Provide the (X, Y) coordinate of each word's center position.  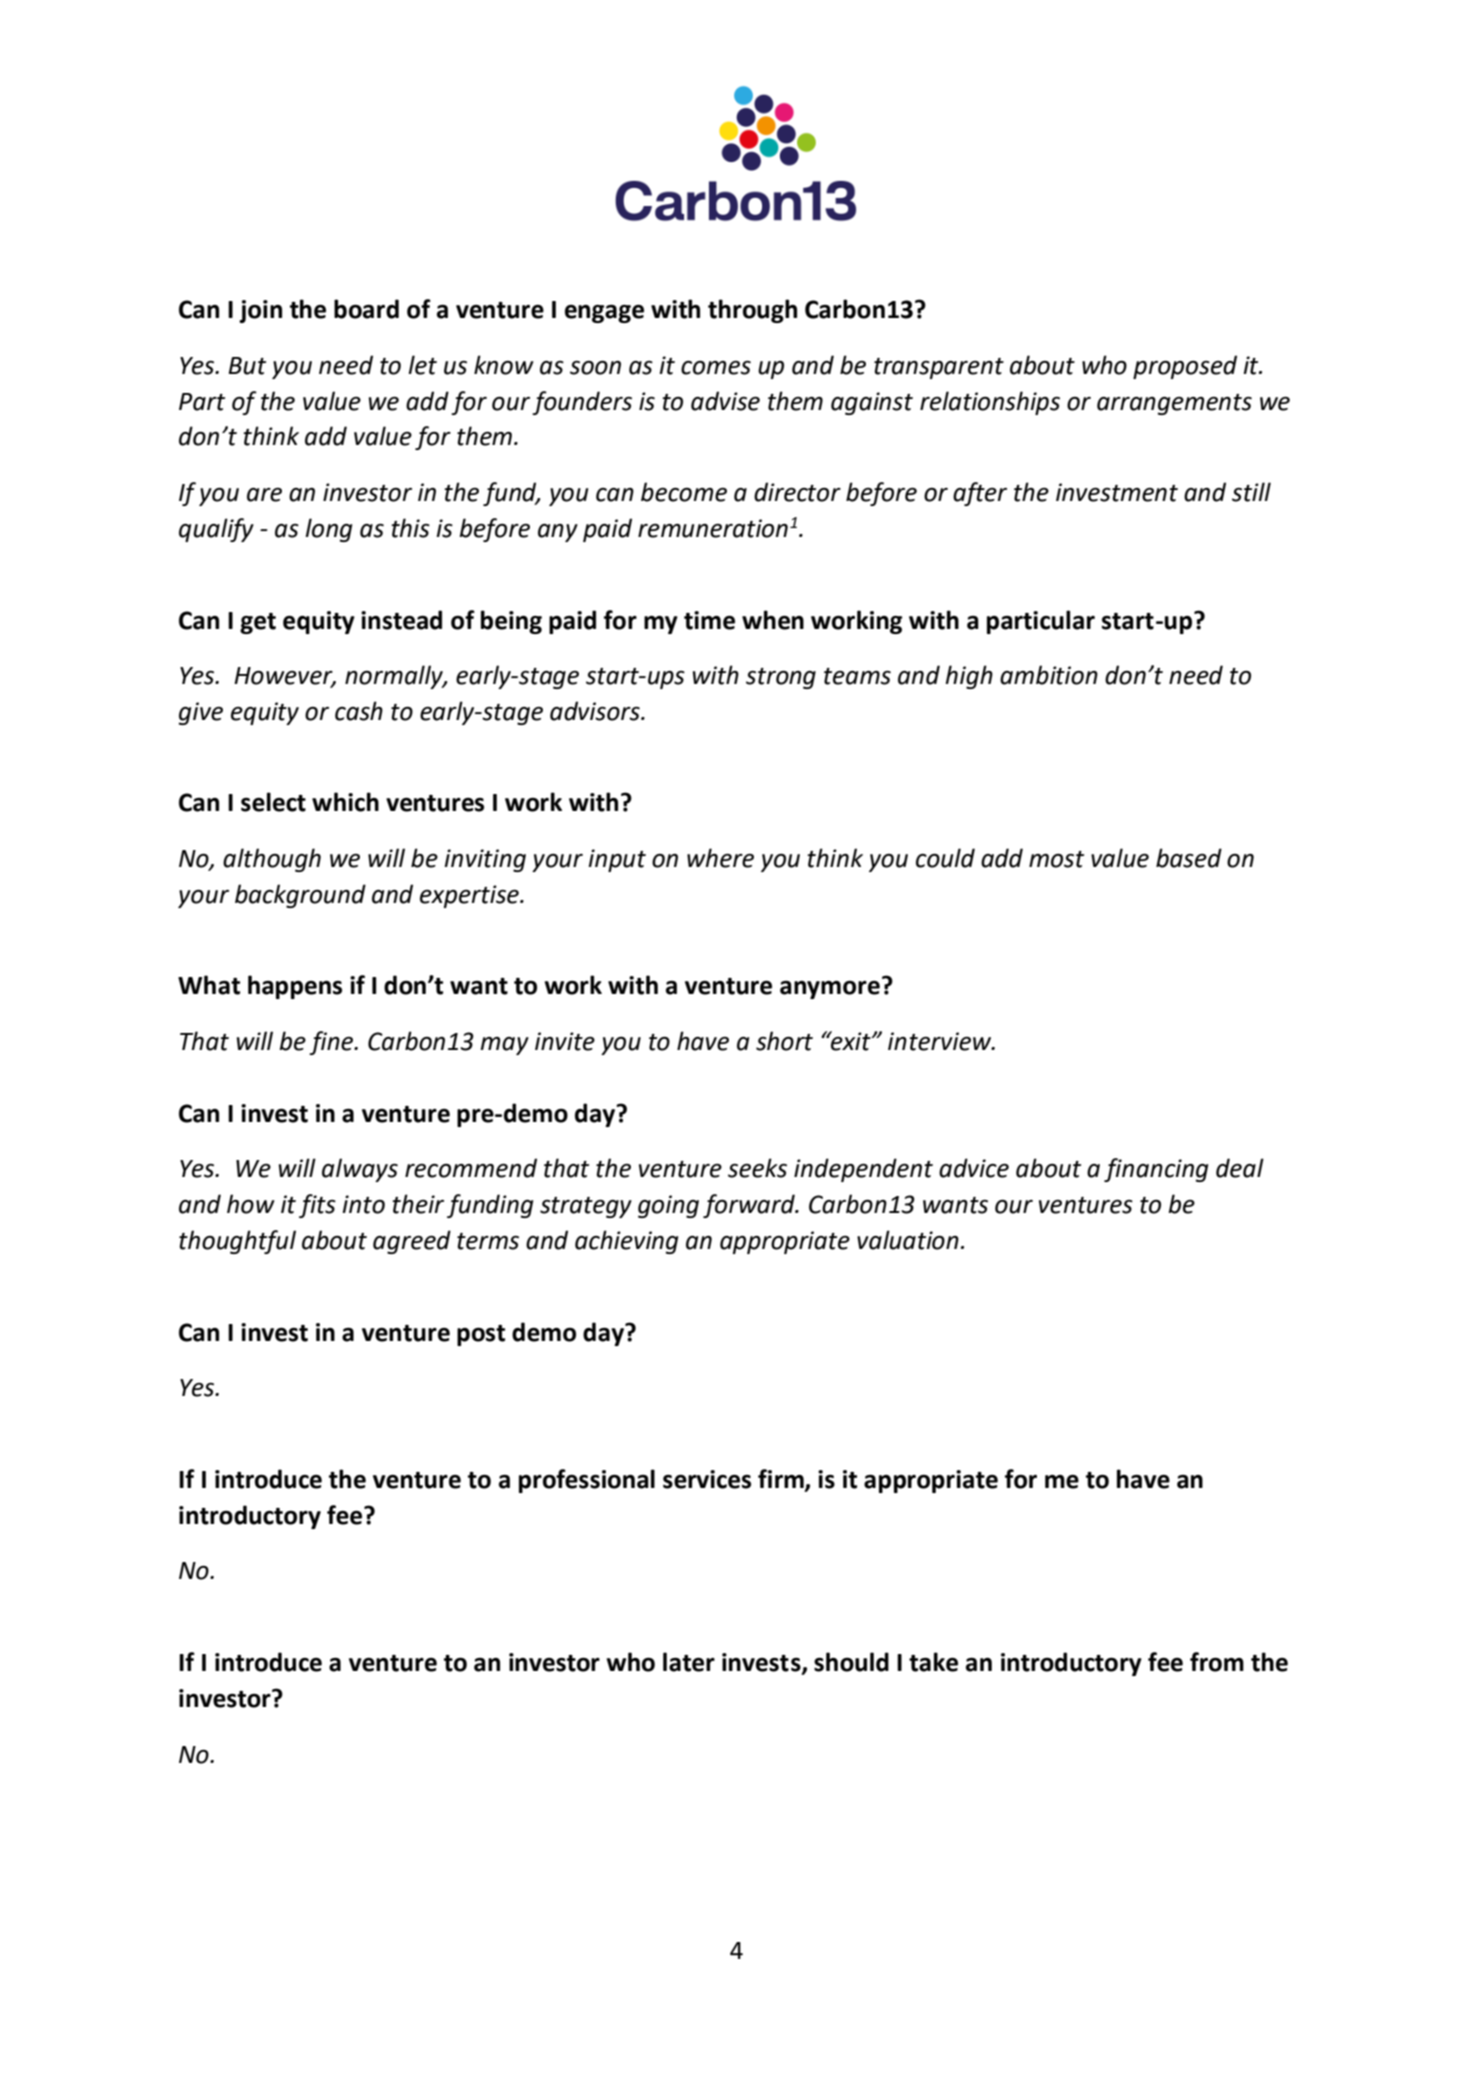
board (366, 309)
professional (587, 1481)
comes (716, 368)
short (784, 1041)
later (689, 1662)
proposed (1185, 367)
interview (941, 1041)
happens (295, 987)
